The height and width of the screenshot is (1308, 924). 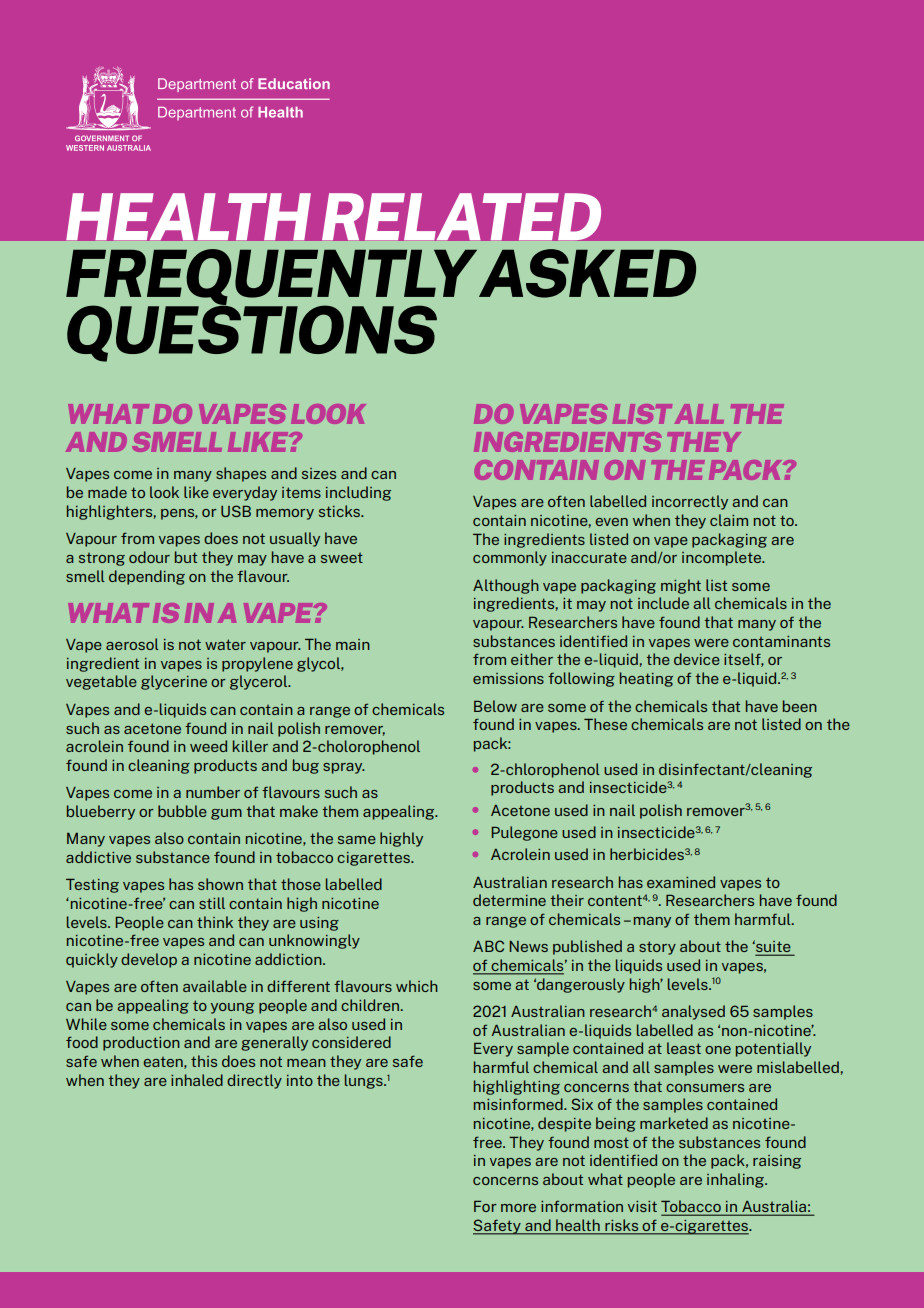 I want to click on RELATED, so click(x=461, y=216).
